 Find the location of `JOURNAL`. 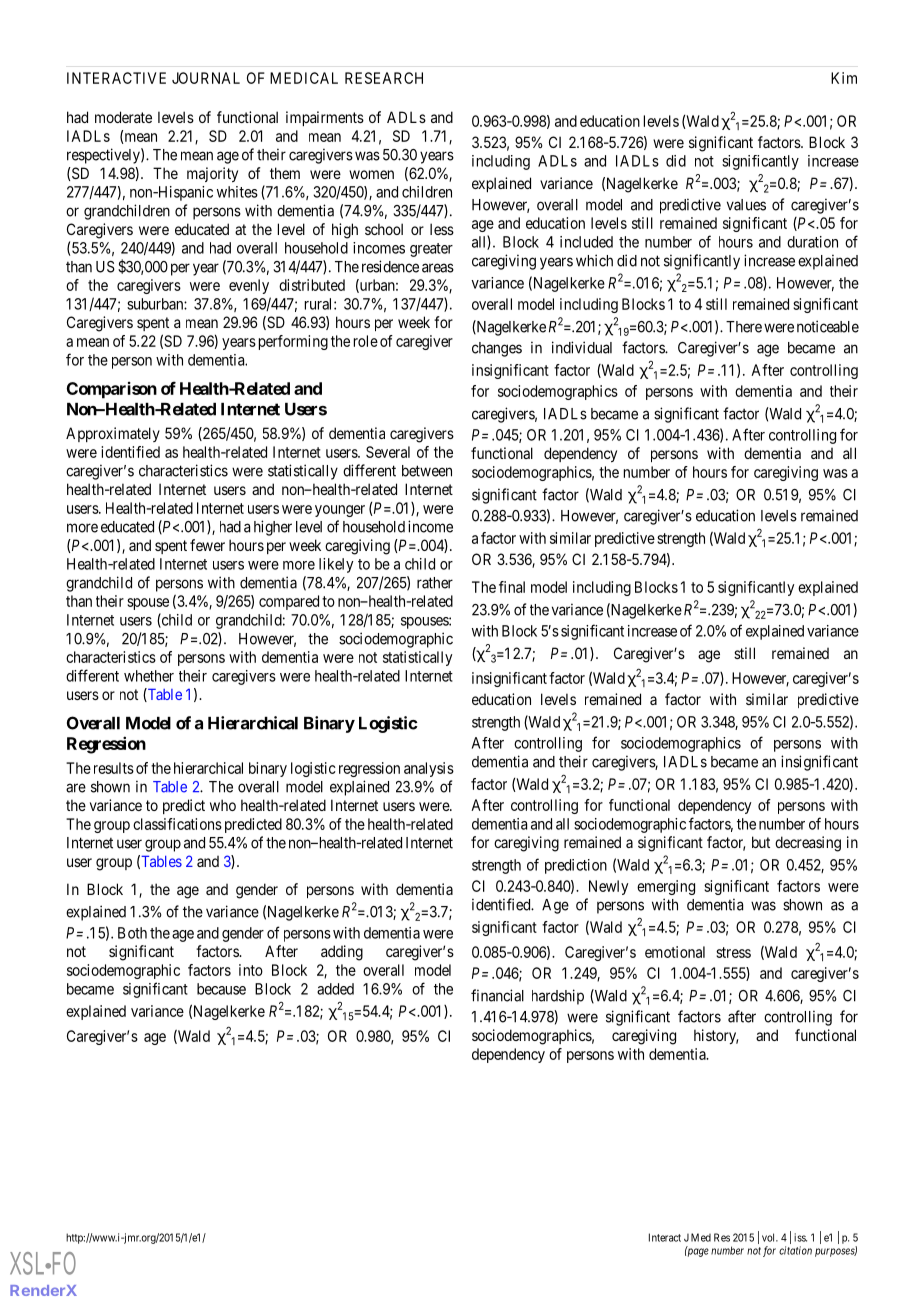

JOURNAL is located at coordinates (206, 78).
